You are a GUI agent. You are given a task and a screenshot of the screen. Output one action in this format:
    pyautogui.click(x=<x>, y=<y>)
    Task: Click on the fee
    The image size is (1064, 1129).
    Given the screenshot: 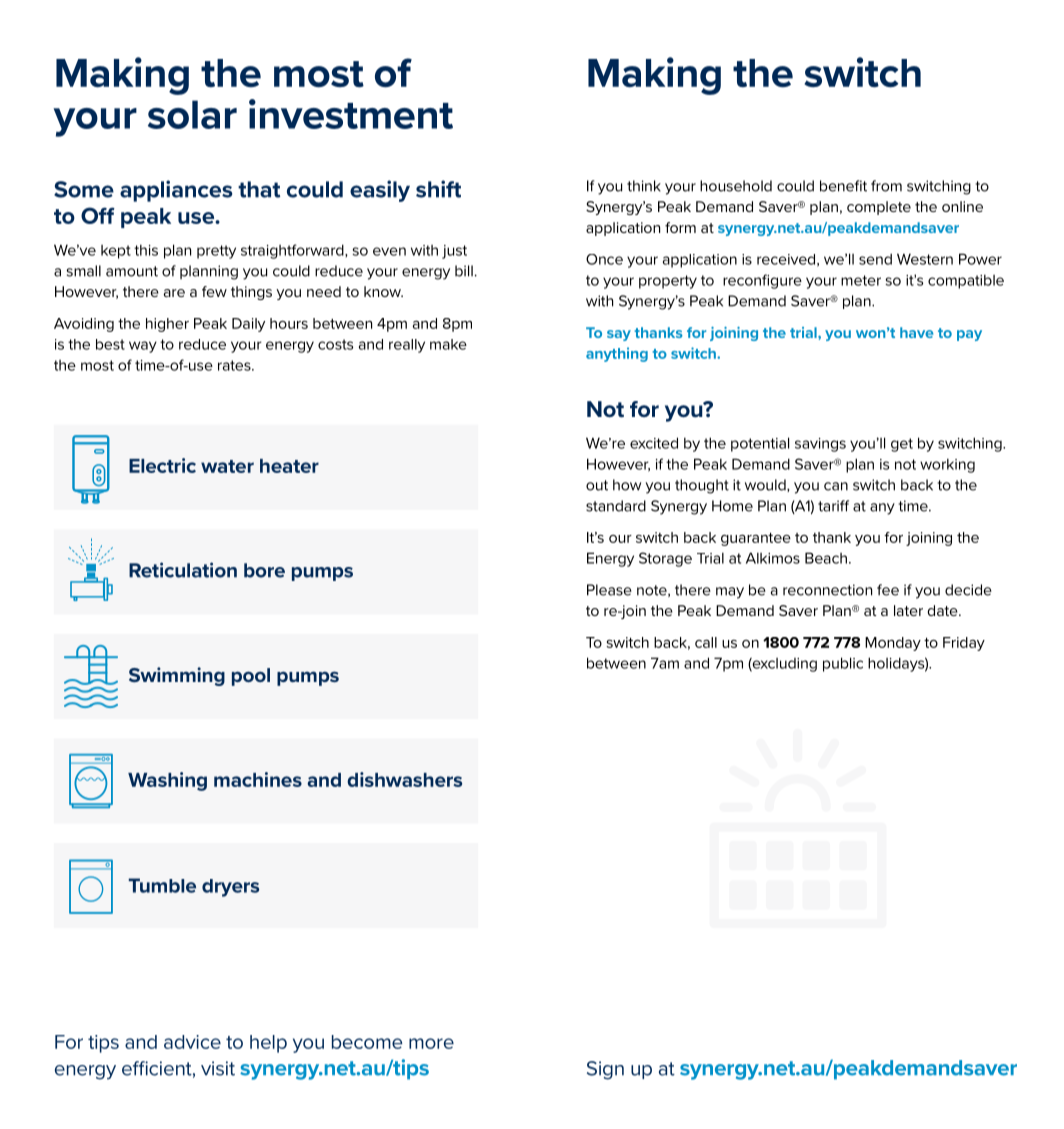 What is the action you would take?
    pyautogui.click(x=888, y=590)
